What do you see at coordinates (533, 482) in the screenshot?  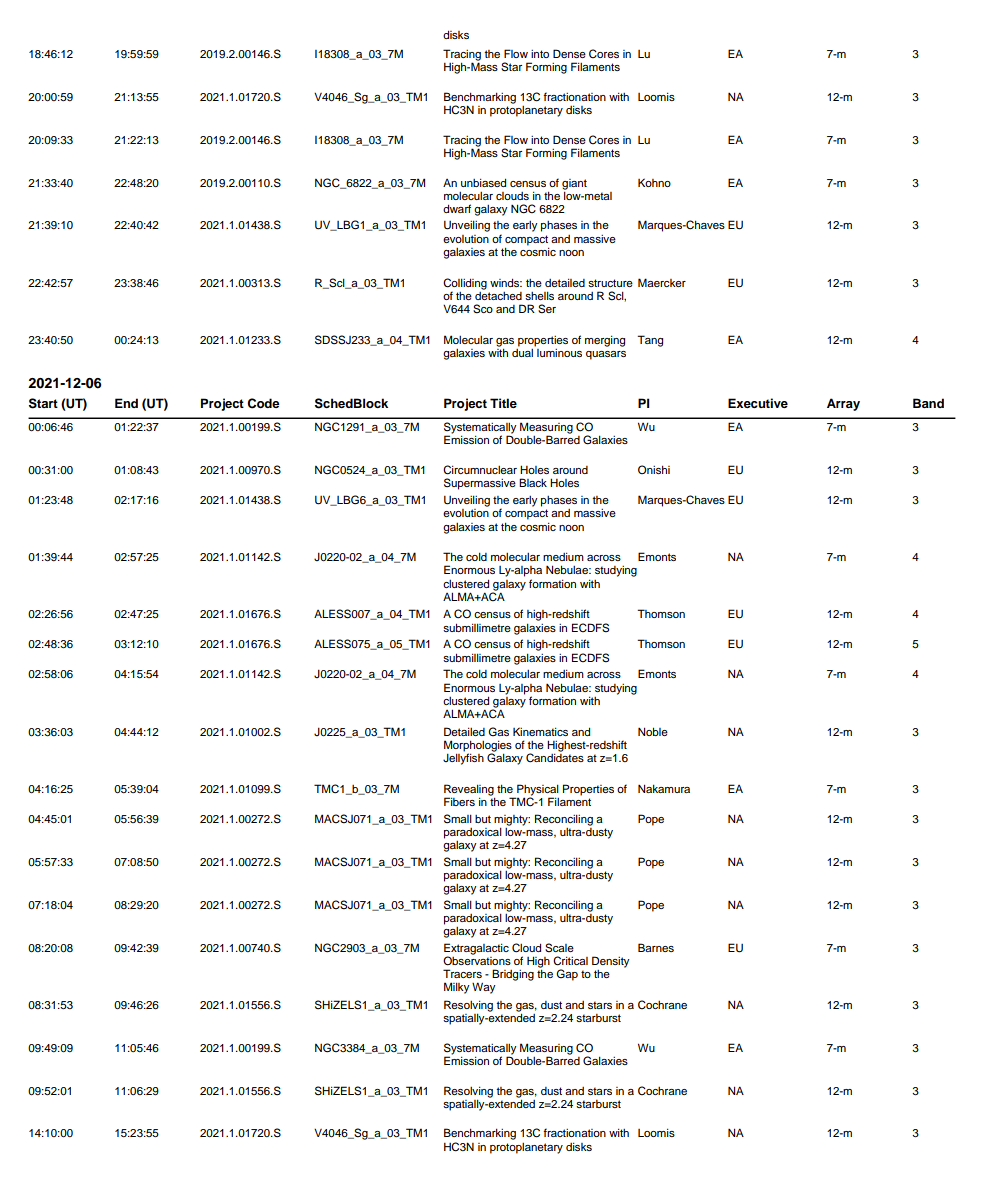 I see `Black` at bounding box center [533, 482].
